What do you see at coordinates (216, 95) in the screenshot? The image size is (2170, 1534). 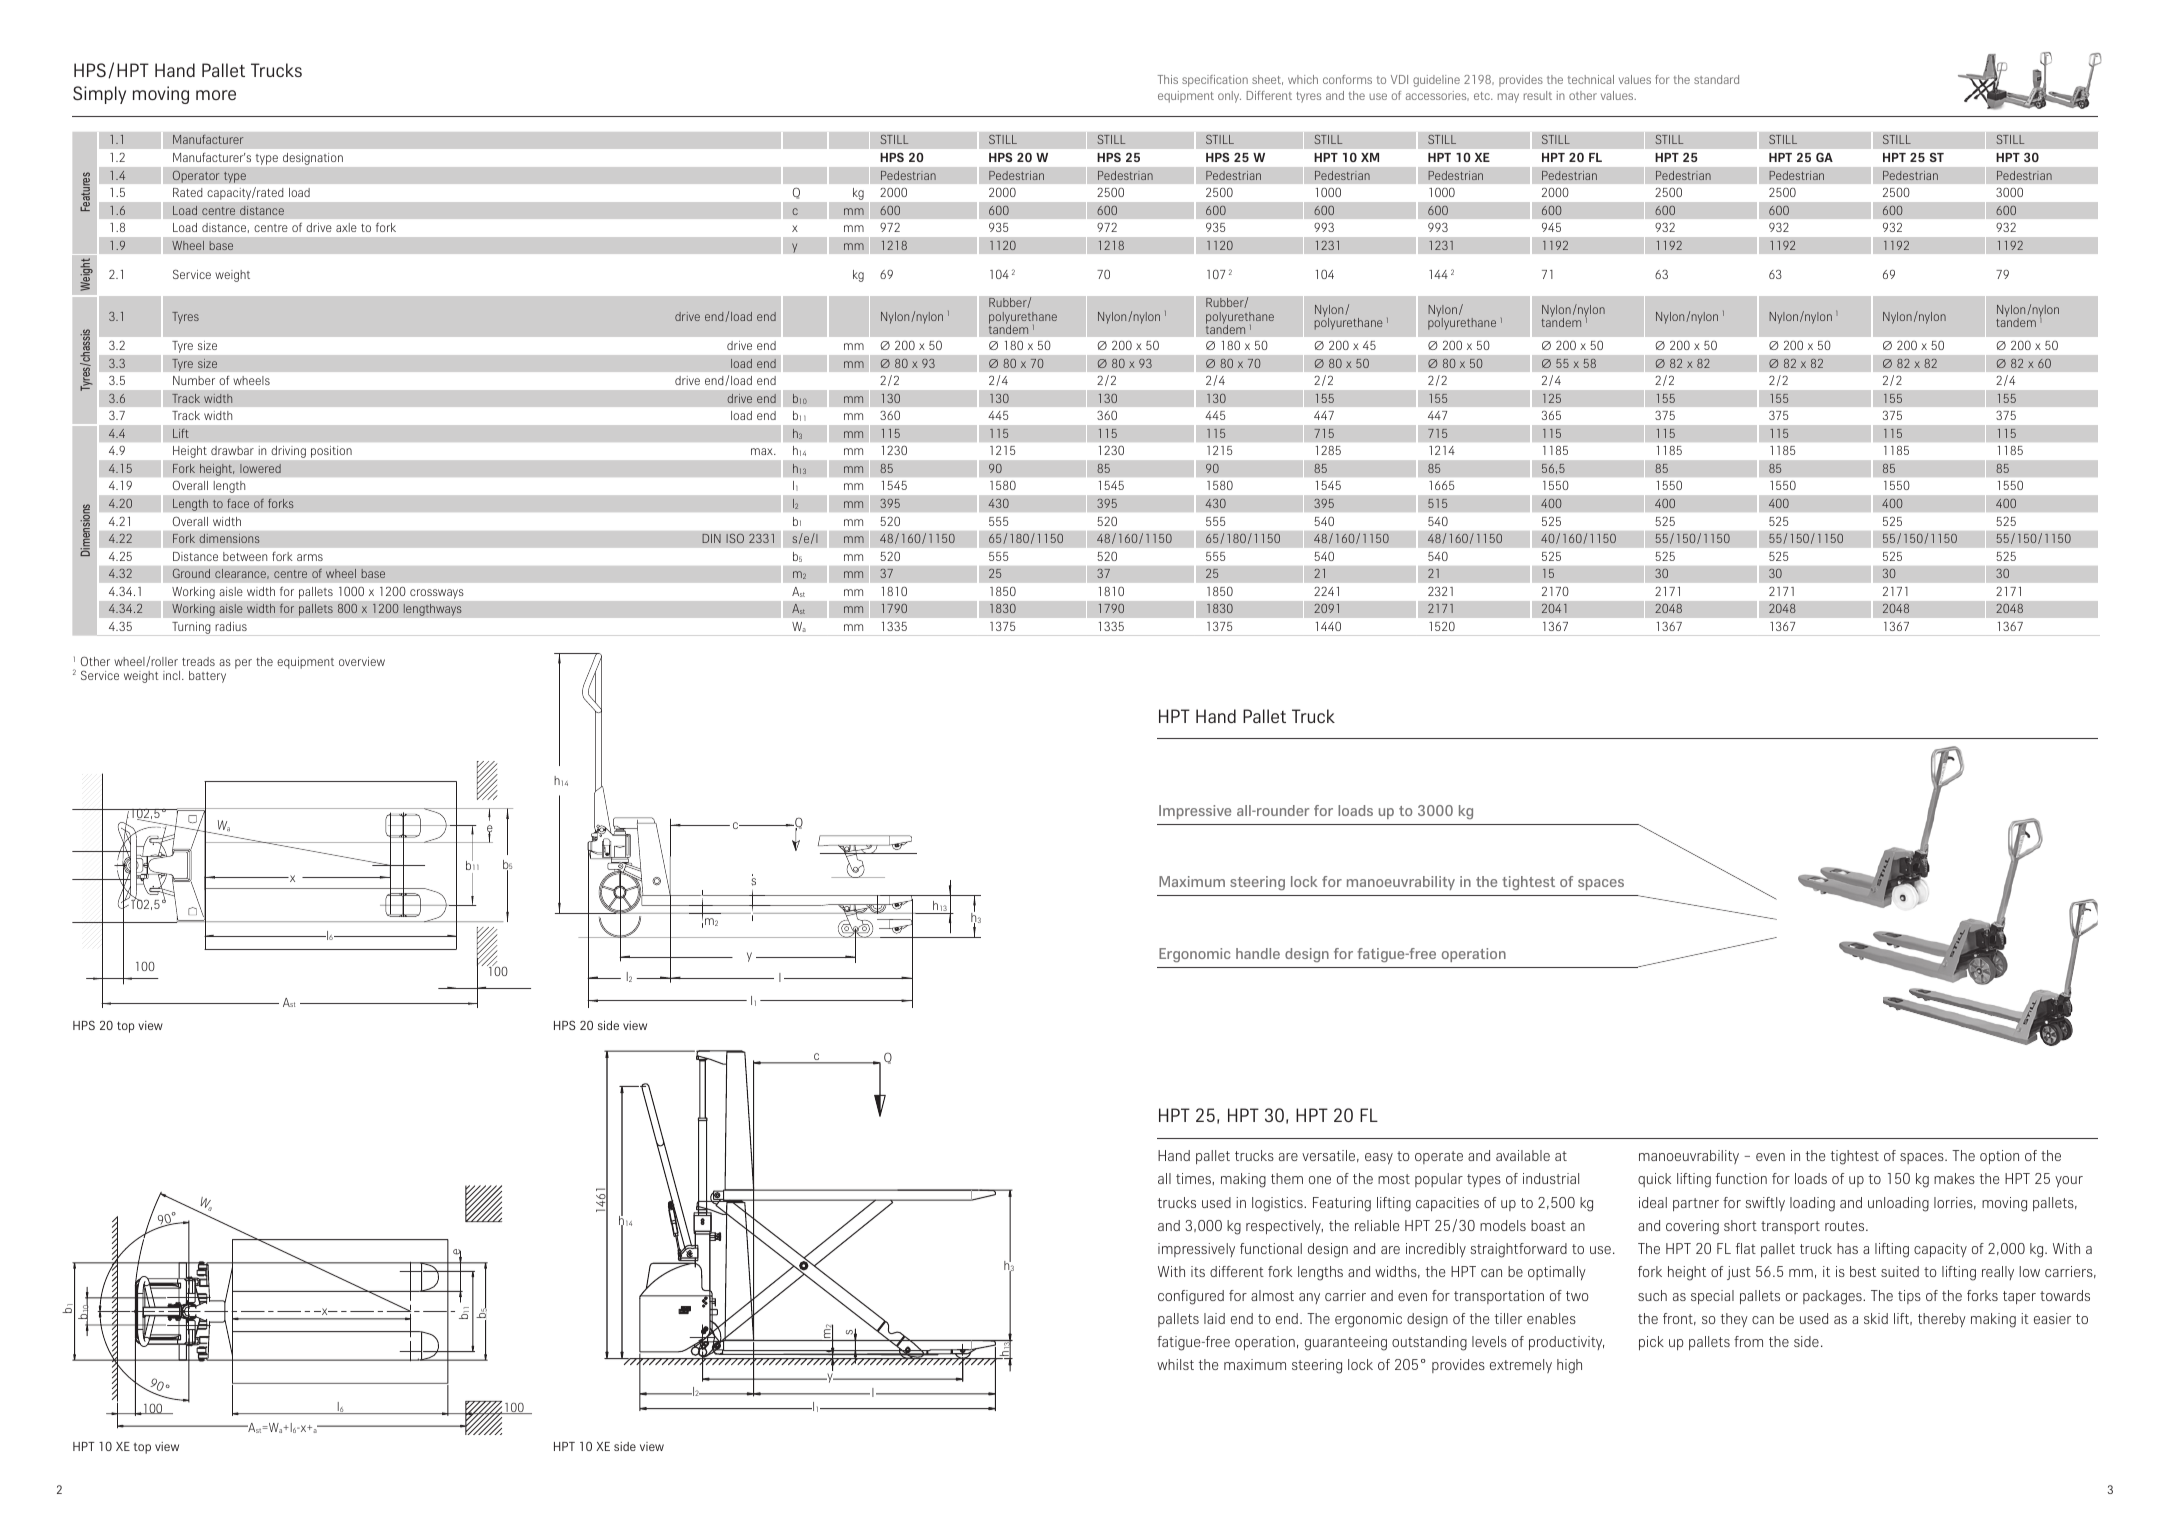 I see `more` at bounding box center [216, 95].
